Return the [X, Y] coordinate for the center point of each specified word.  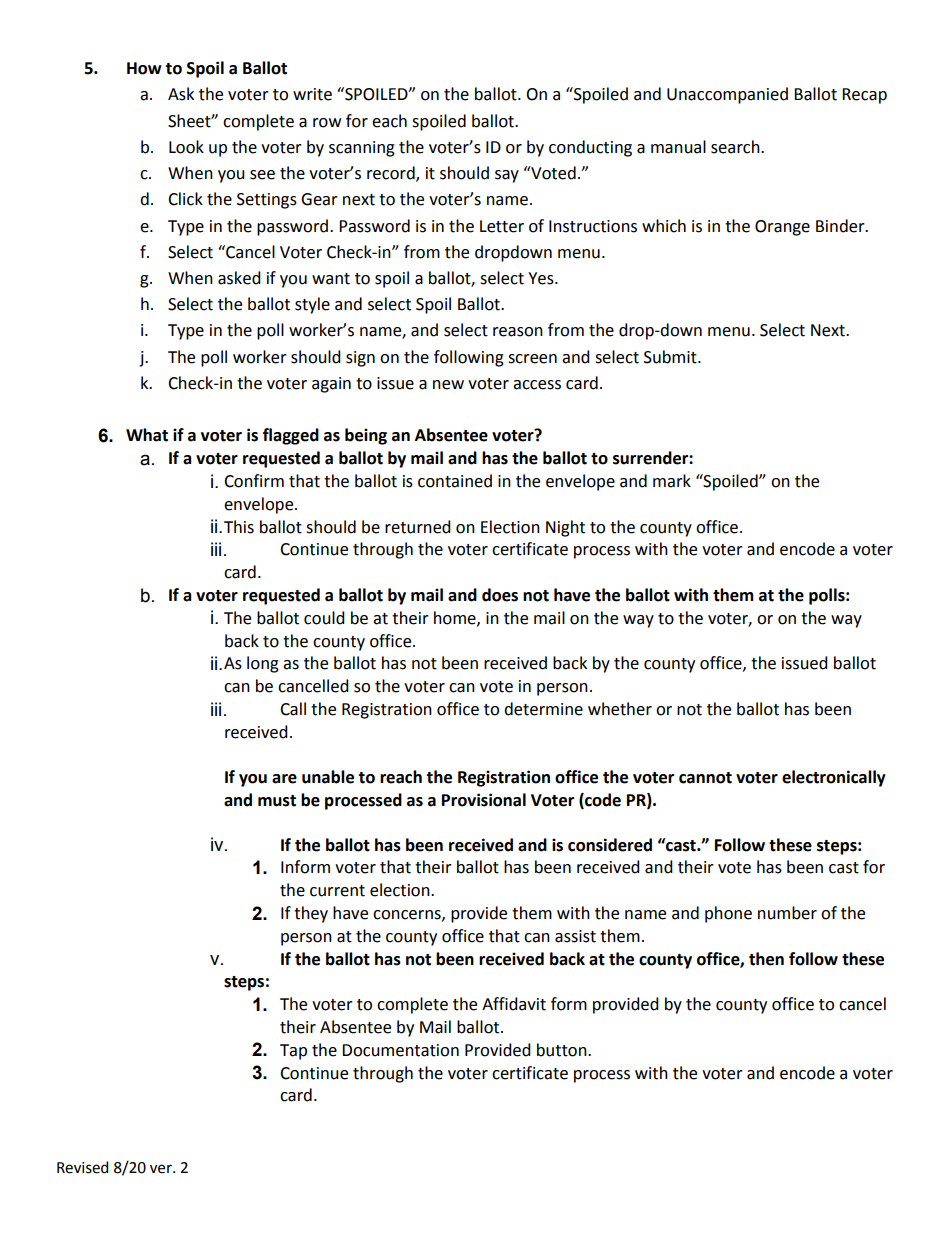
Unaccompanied [727, 95]
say [507, 176]
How [144, 68]
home [456, 618]
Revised [82, 1167]
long [263, 664]
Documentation [400, 1050]
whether [620, 709]
